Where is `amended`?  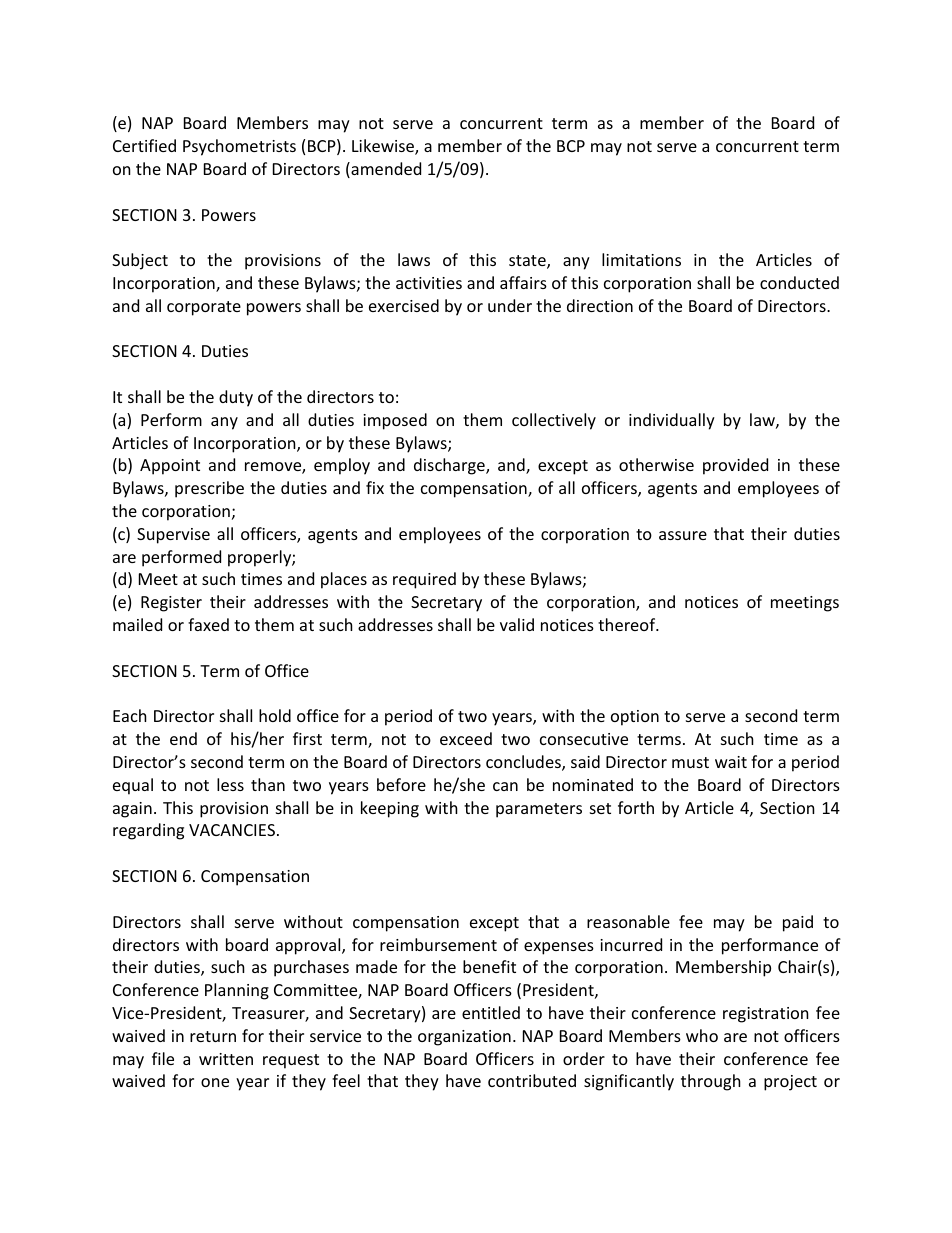 amended is located at coordinates (385, 170).
